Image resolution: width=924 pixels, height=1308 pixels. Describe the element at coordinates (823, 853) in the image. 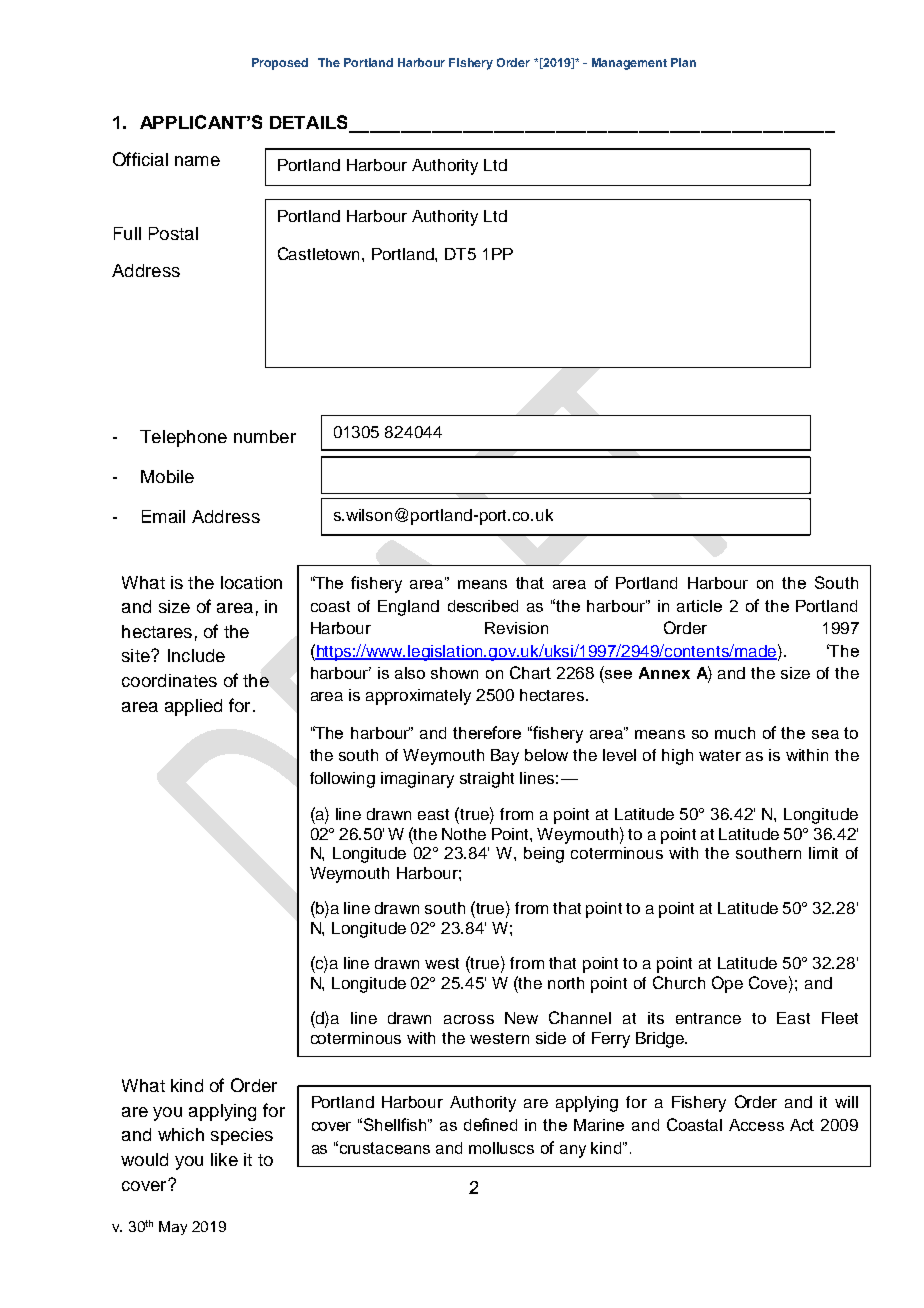

I see `limit` at that location.
